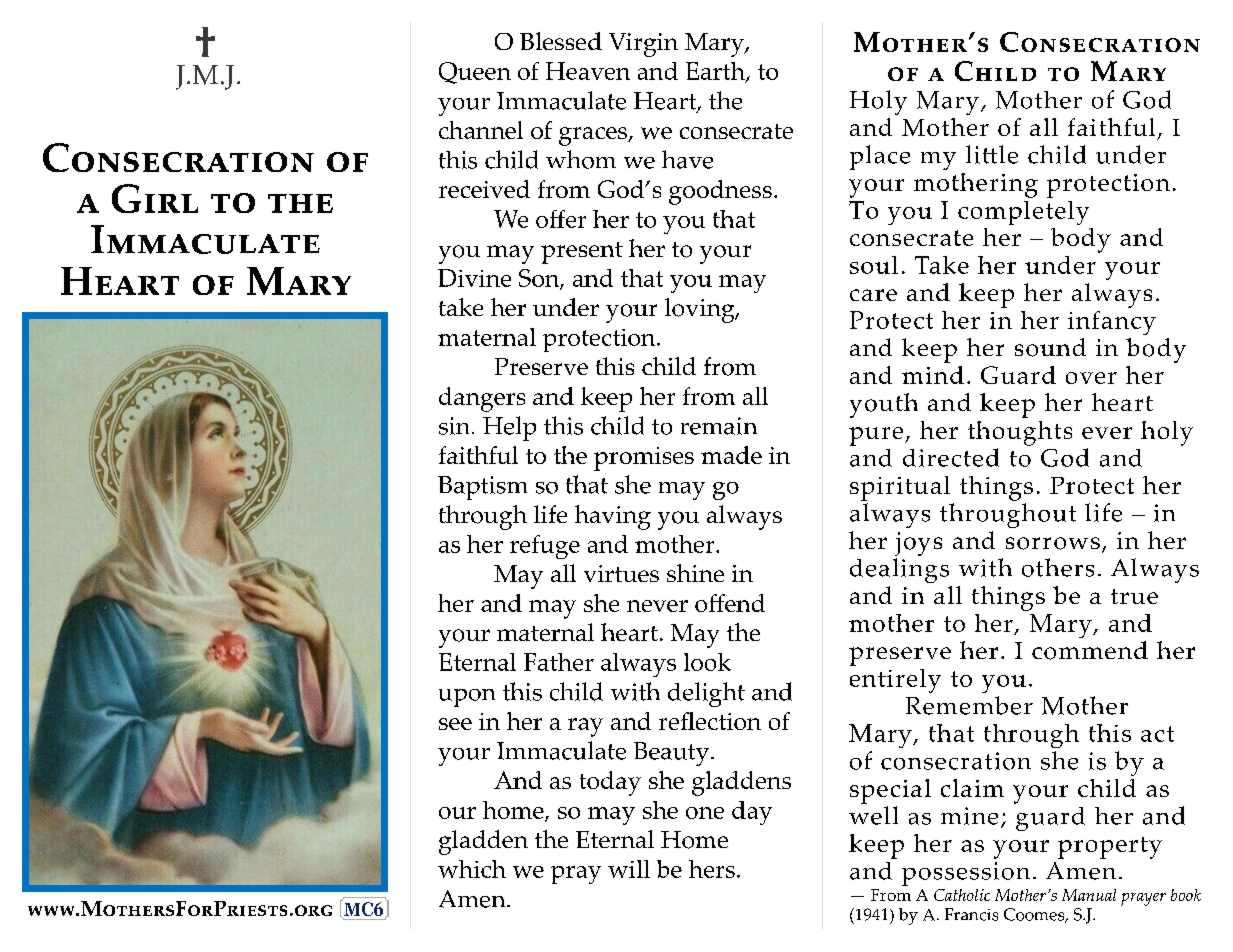 The image size is (1233, 952). Describe the element at coordinates (716, 72) in the screenshot. I see `Earth` at that location.
